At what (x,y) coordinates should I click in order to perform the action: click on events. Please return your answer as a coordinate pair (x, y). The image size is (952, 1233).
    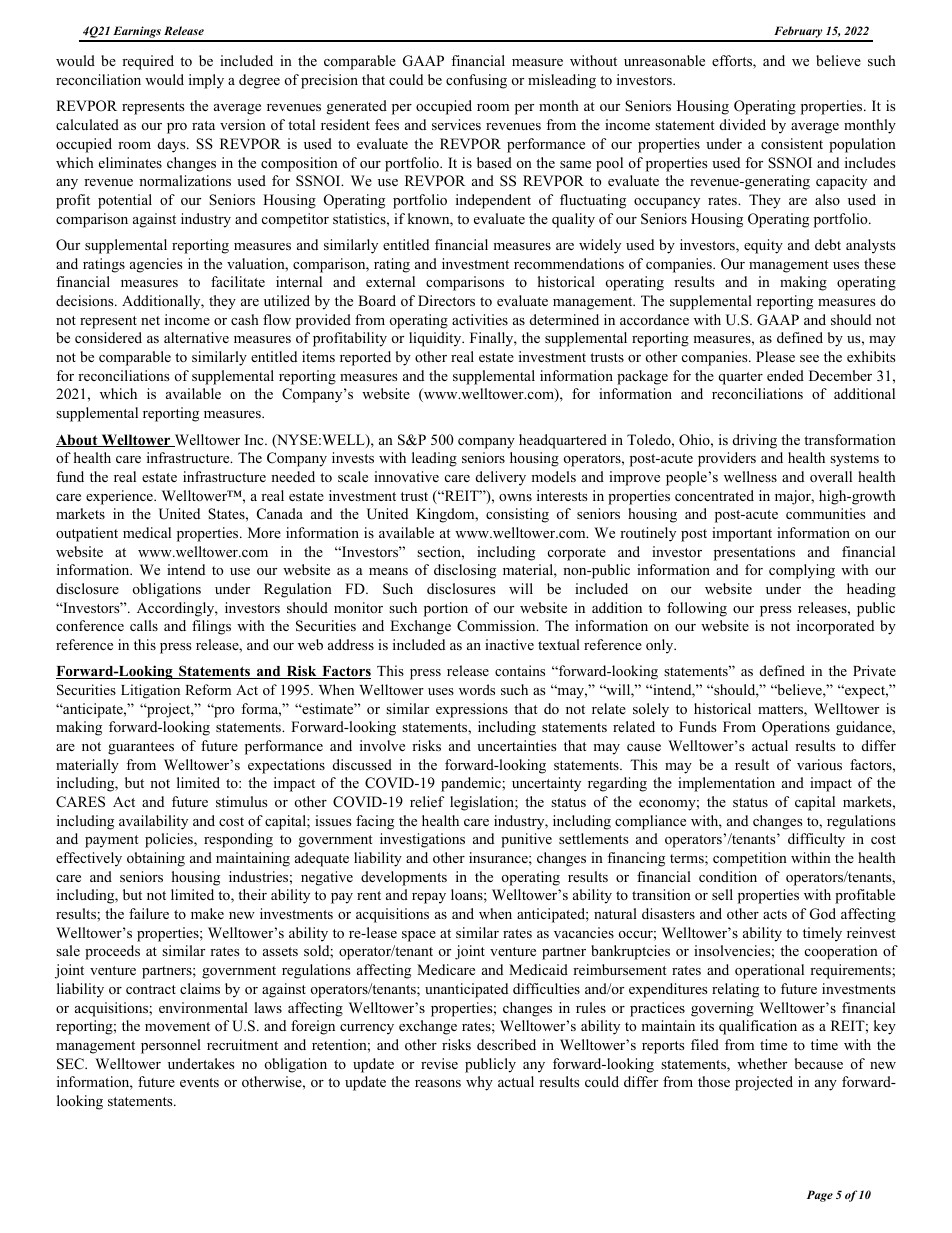
    Looking at the image, I should click on (199, 1082).
